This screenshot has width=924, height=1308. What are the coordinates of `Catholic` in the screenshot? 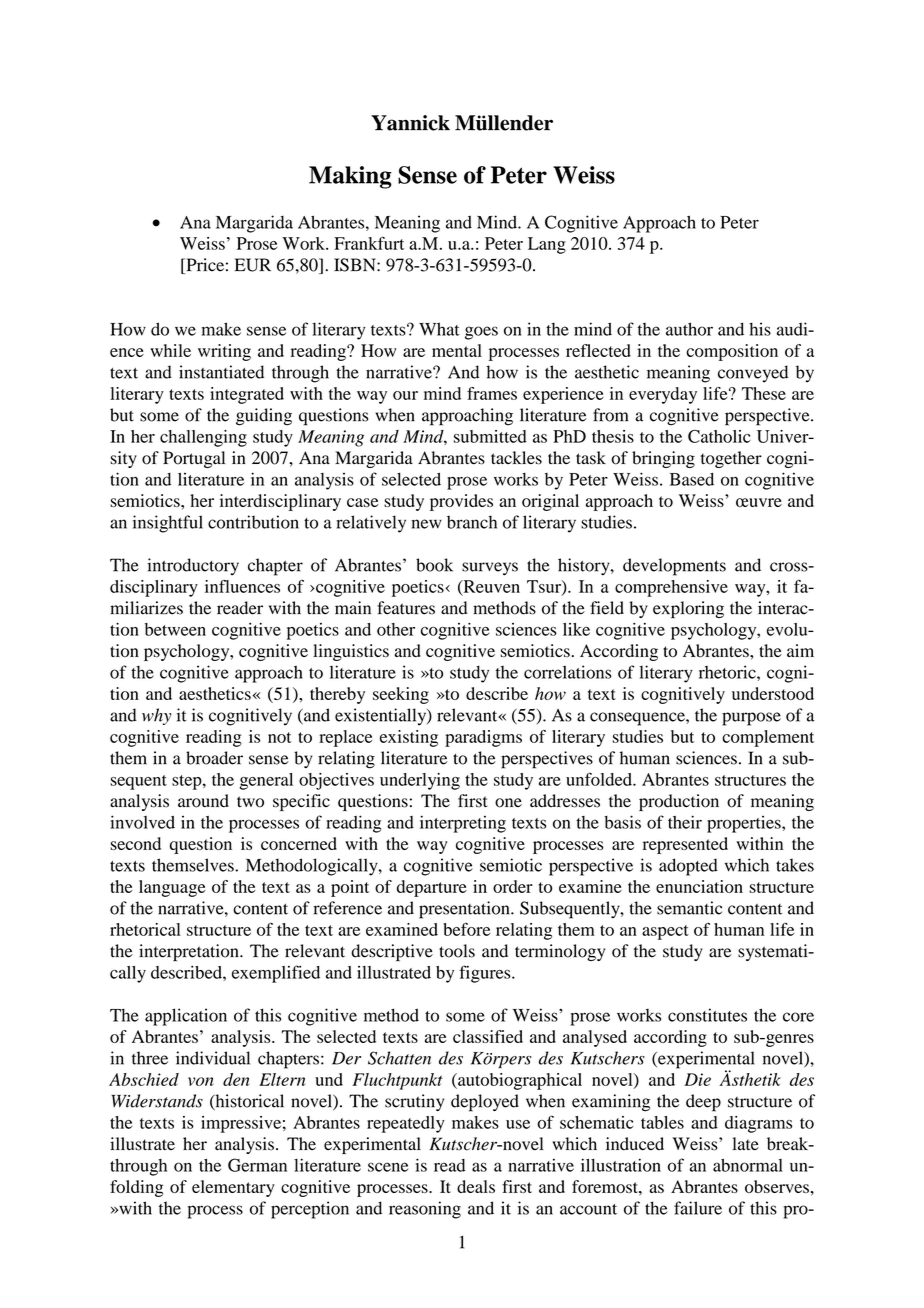 It's located at (719, 436).
